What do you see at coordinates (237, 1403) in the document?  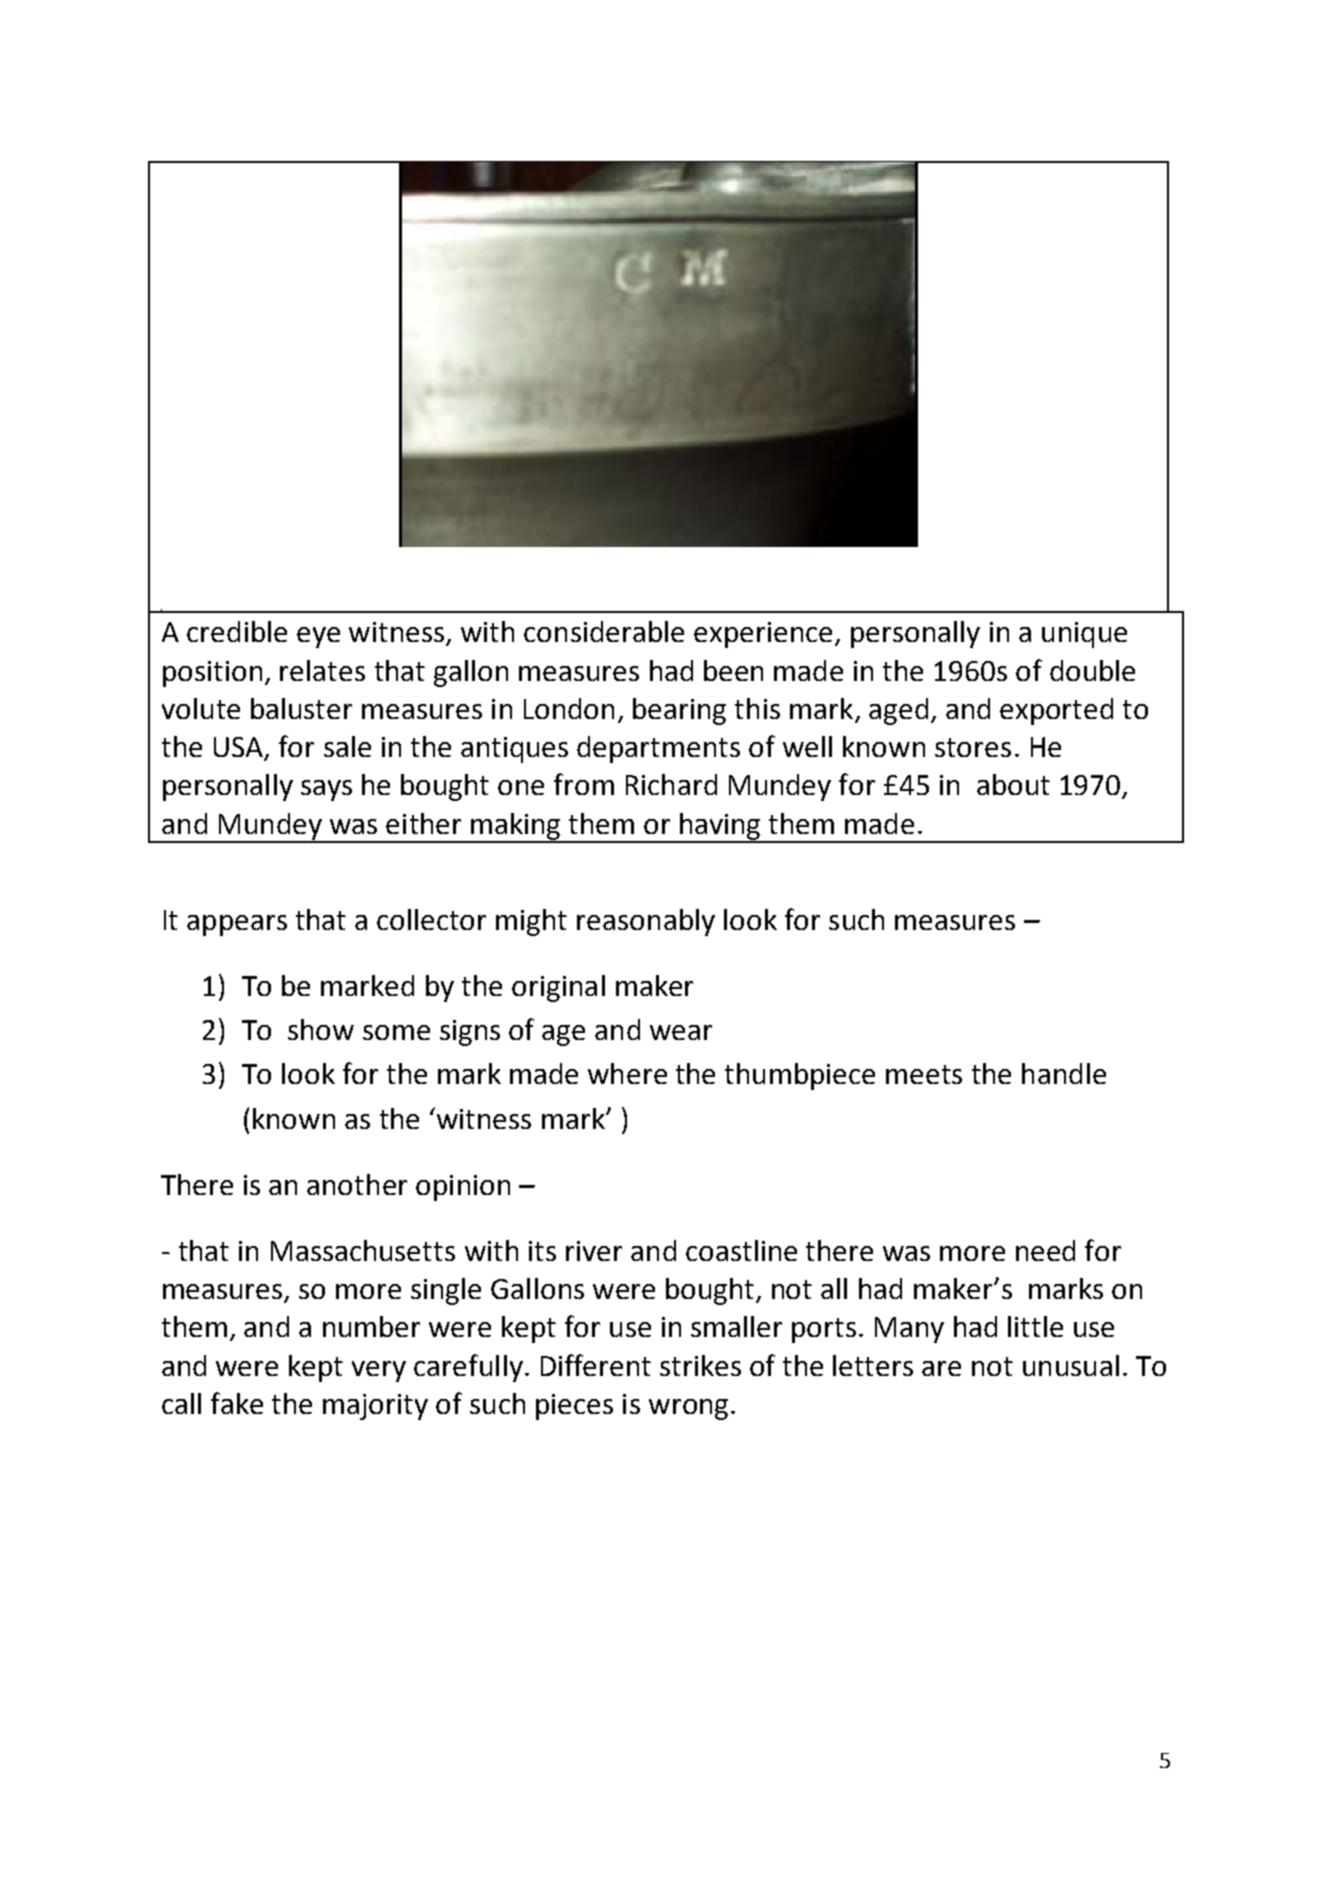 I see `fake` at bounding box center [237, 1403].
